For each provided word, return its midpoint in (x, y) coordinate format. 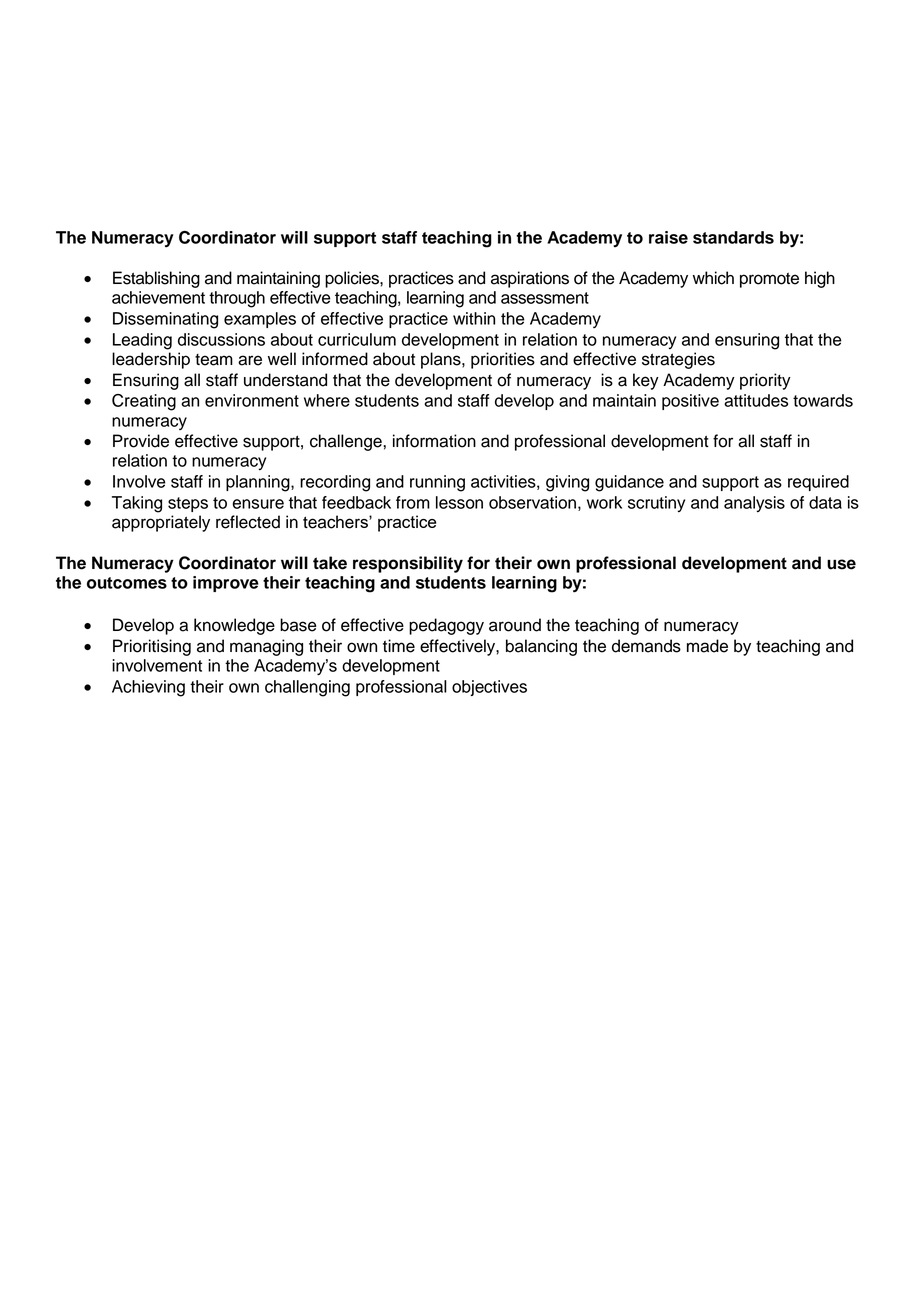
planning (259, 483)
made (707, 646)
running (437, 483)
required (818, 483)
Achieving (148, 688)
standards (733, 237)
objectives (489, 688)
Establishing (156, 279)
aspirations (530, 279)
